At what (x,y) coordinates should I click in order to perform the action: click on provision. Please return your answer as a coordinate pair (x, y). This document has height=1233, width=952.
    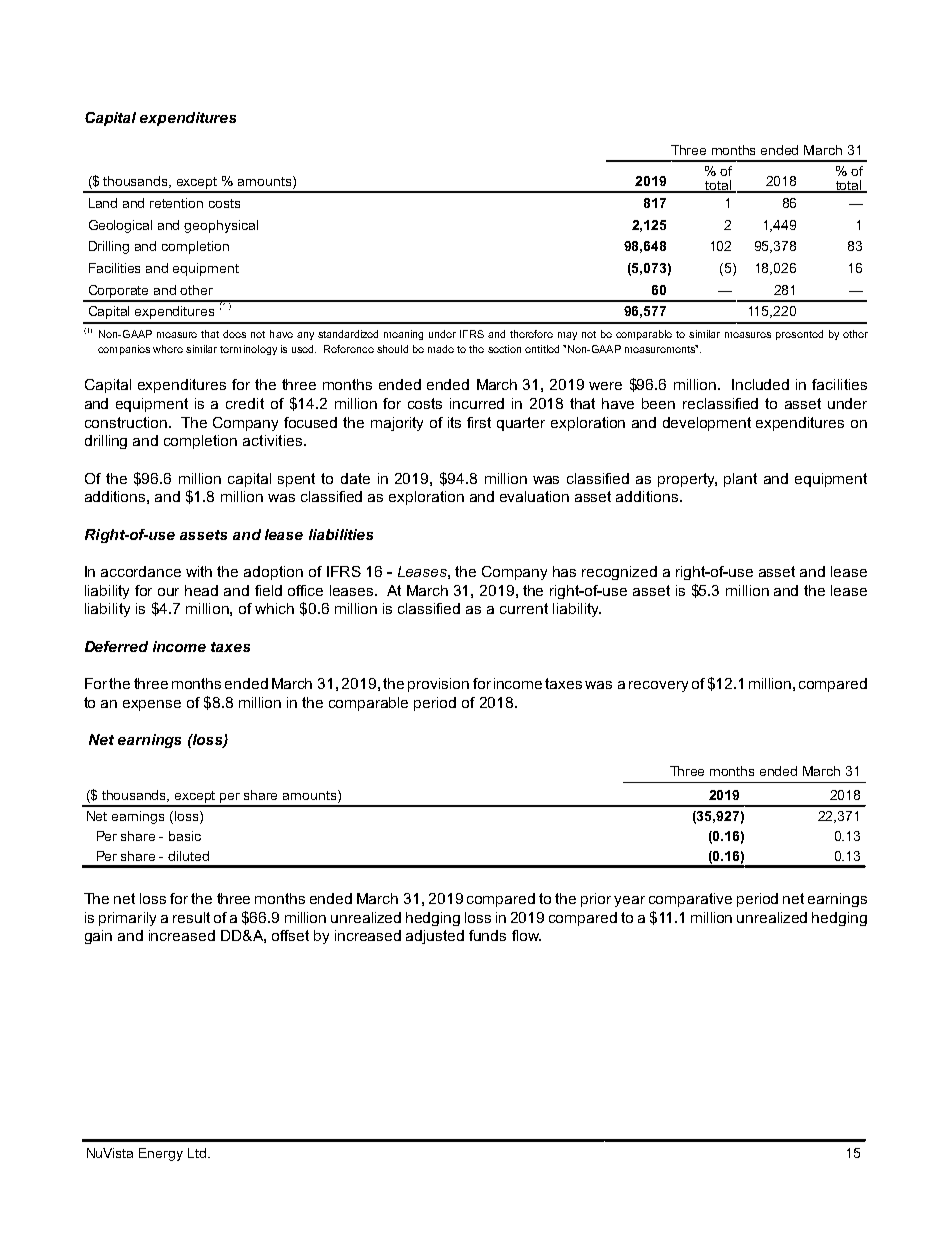
    Looking at the image, I should click on (438, 685).
